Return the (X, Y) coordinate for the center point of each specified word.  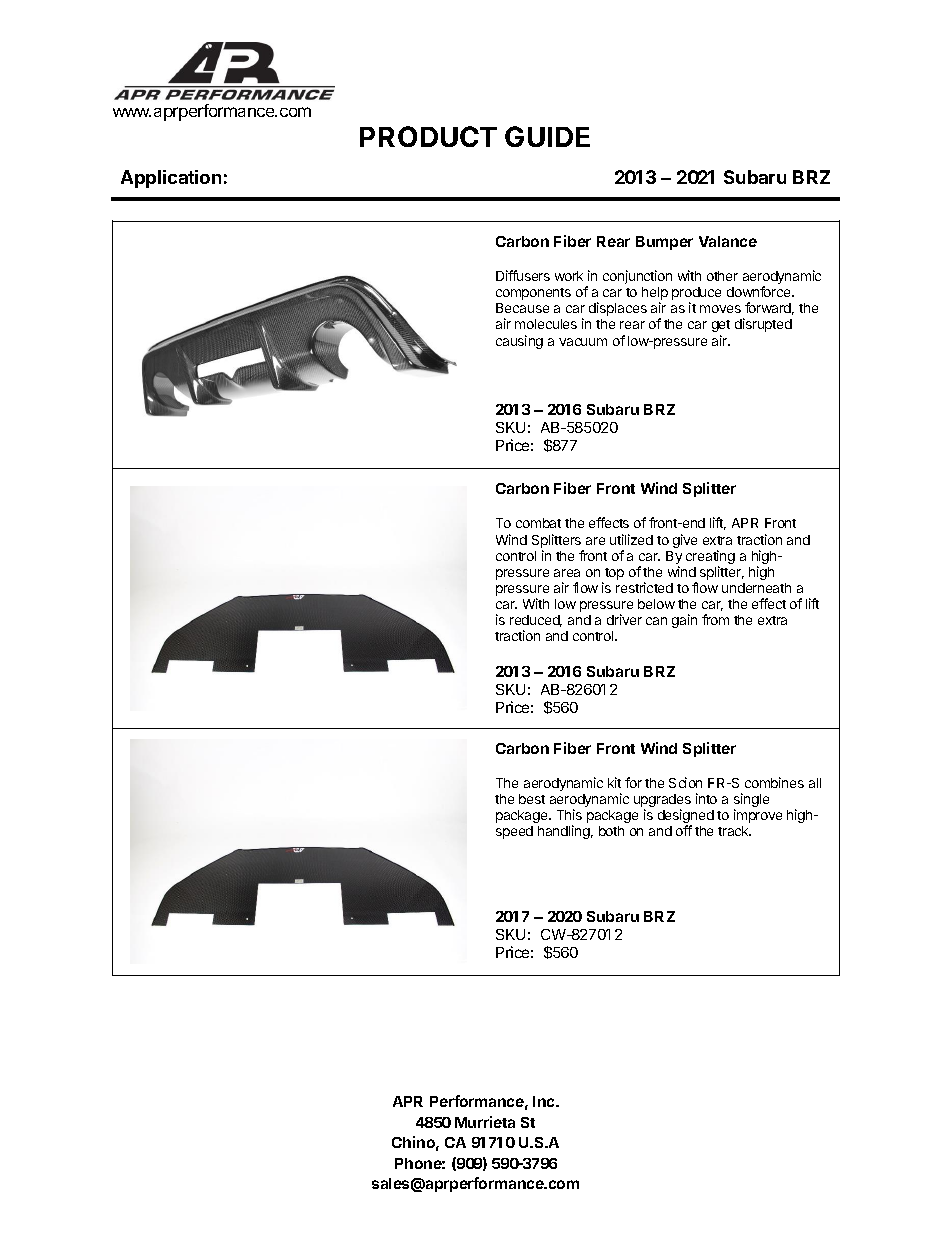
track (734, 831)
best (532, 799)
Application (171, 179)
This (569, 814)
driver (624, 619)
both (611, 831)
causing (519, 342)
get (721, 326)
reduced (536, 621)
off (684, 830)
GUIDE (547, 136)
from (715, 619)
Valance (728, 241)
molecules (546, 324)
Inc (545, 1101)
